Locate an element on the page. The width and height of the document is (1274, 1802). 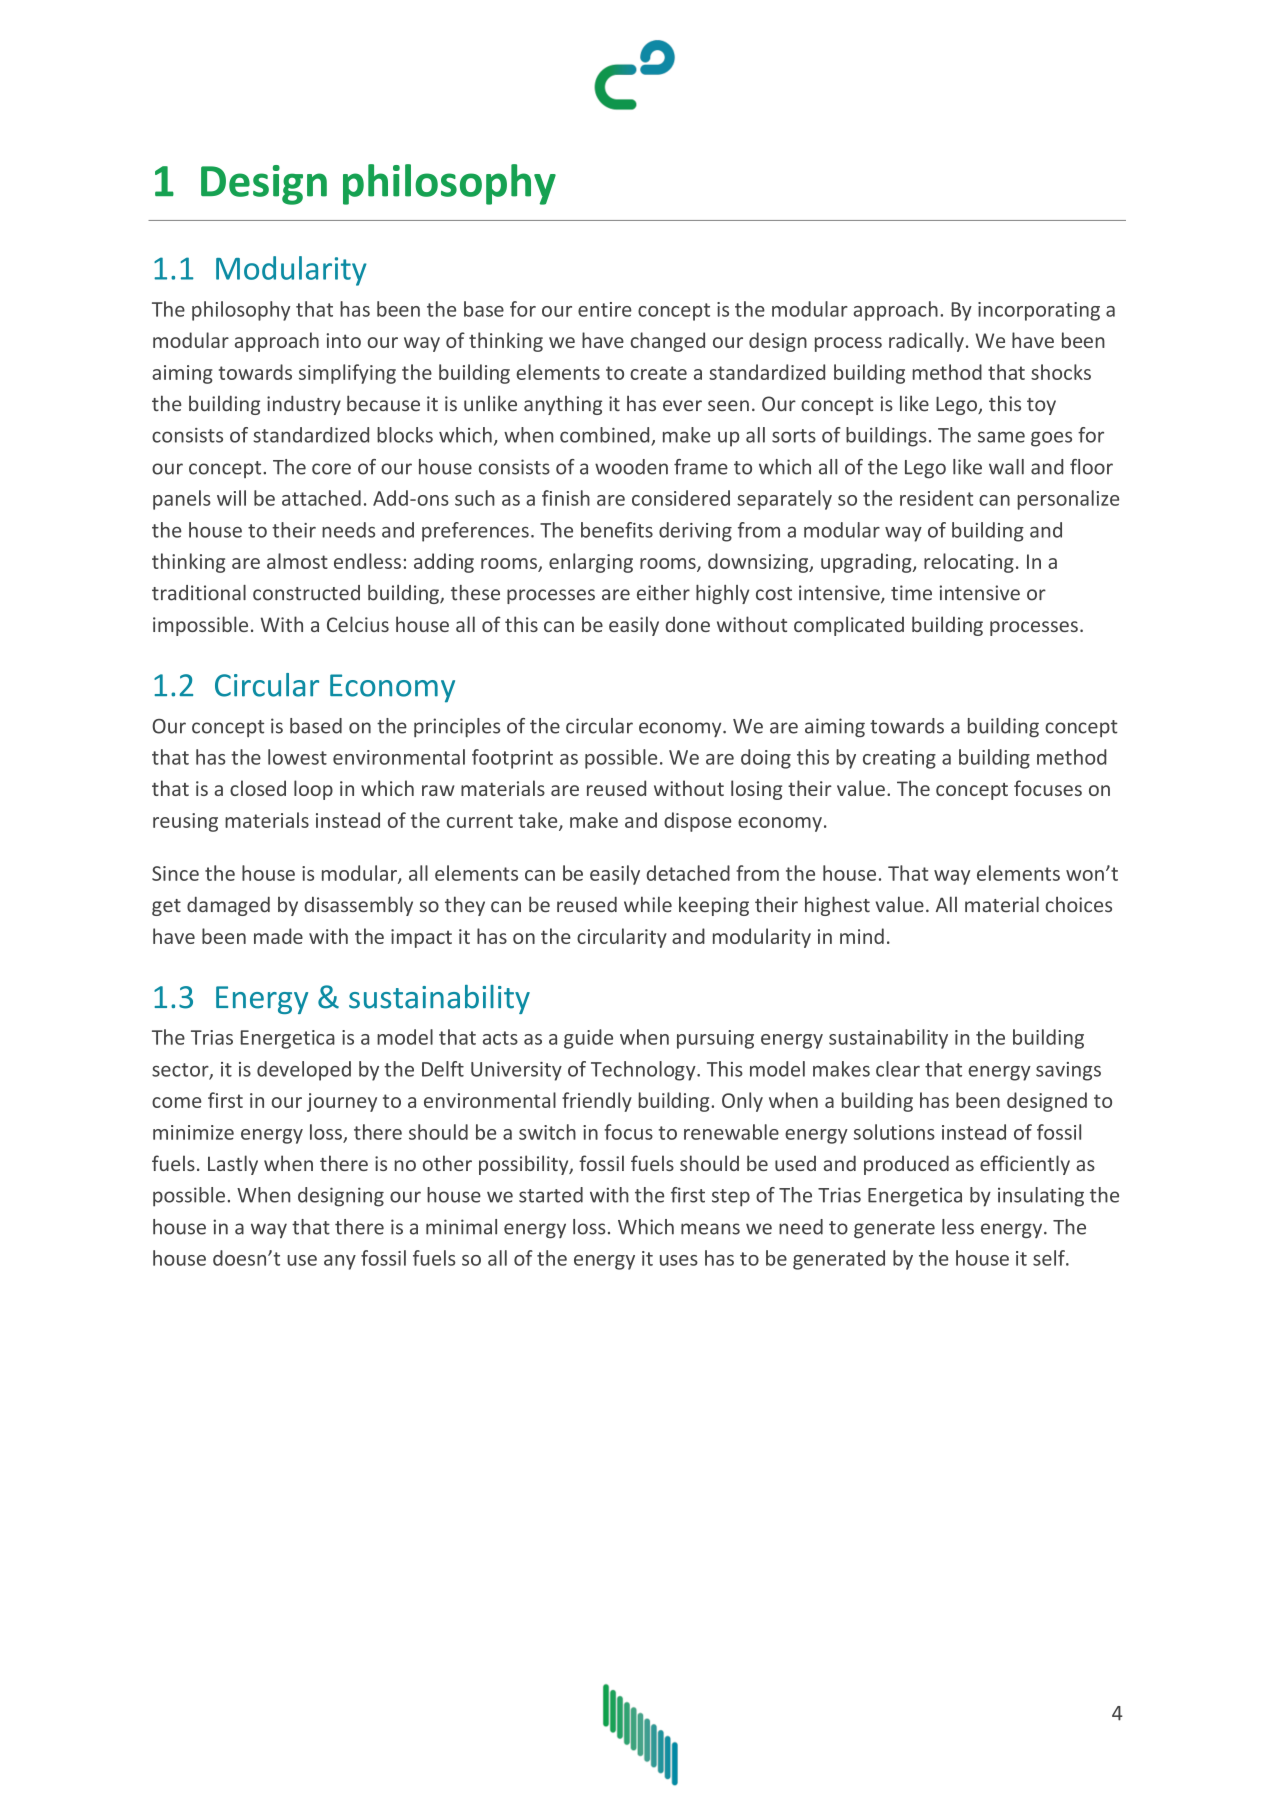
radically is located at coordinates (926, 342).
